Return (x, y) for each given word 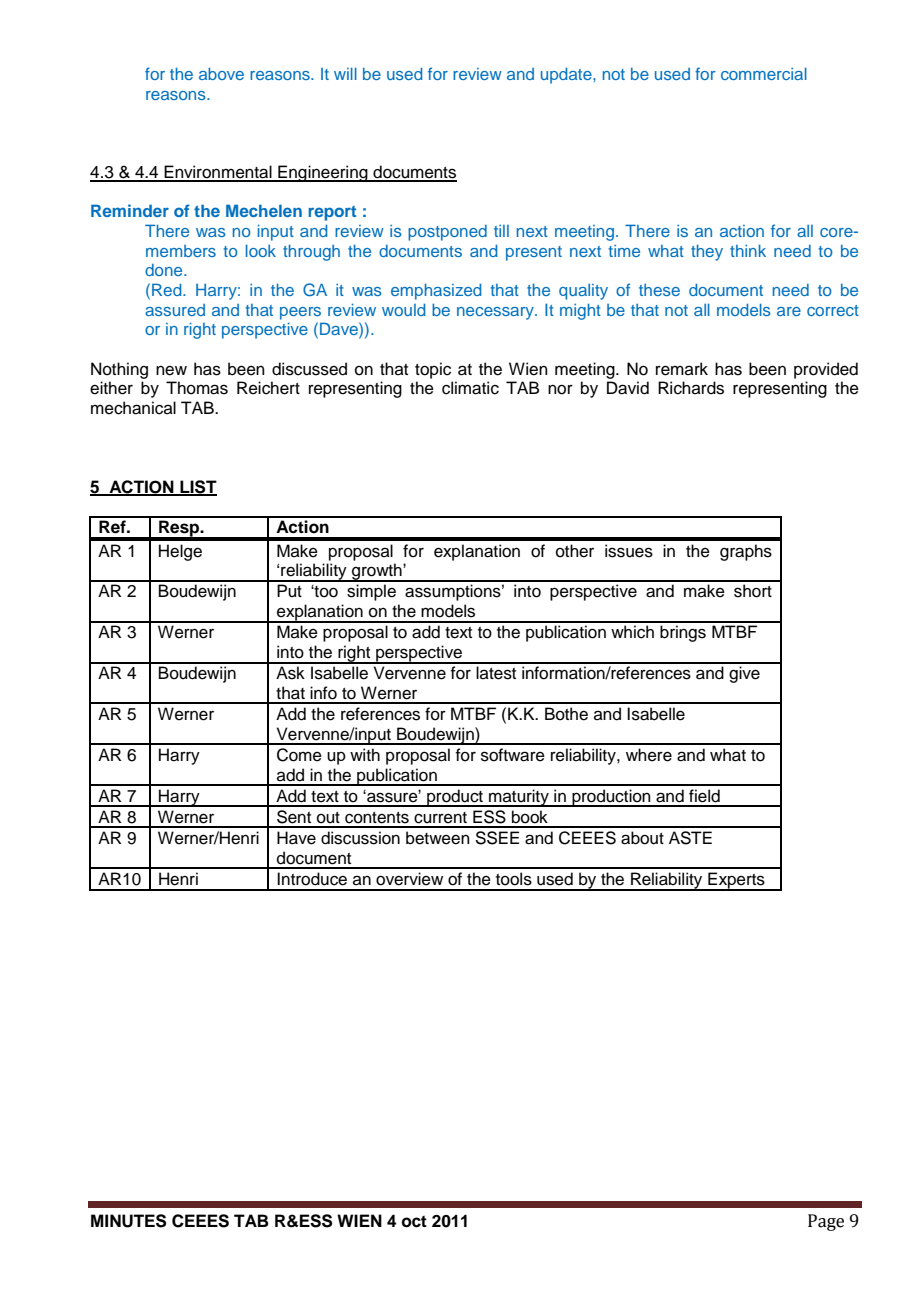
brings (683, 633)
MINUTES (129, 1221)
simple (371, 592)
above (221, 74)
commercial (764, 74)
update (567, 76)
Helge (180, 552)
